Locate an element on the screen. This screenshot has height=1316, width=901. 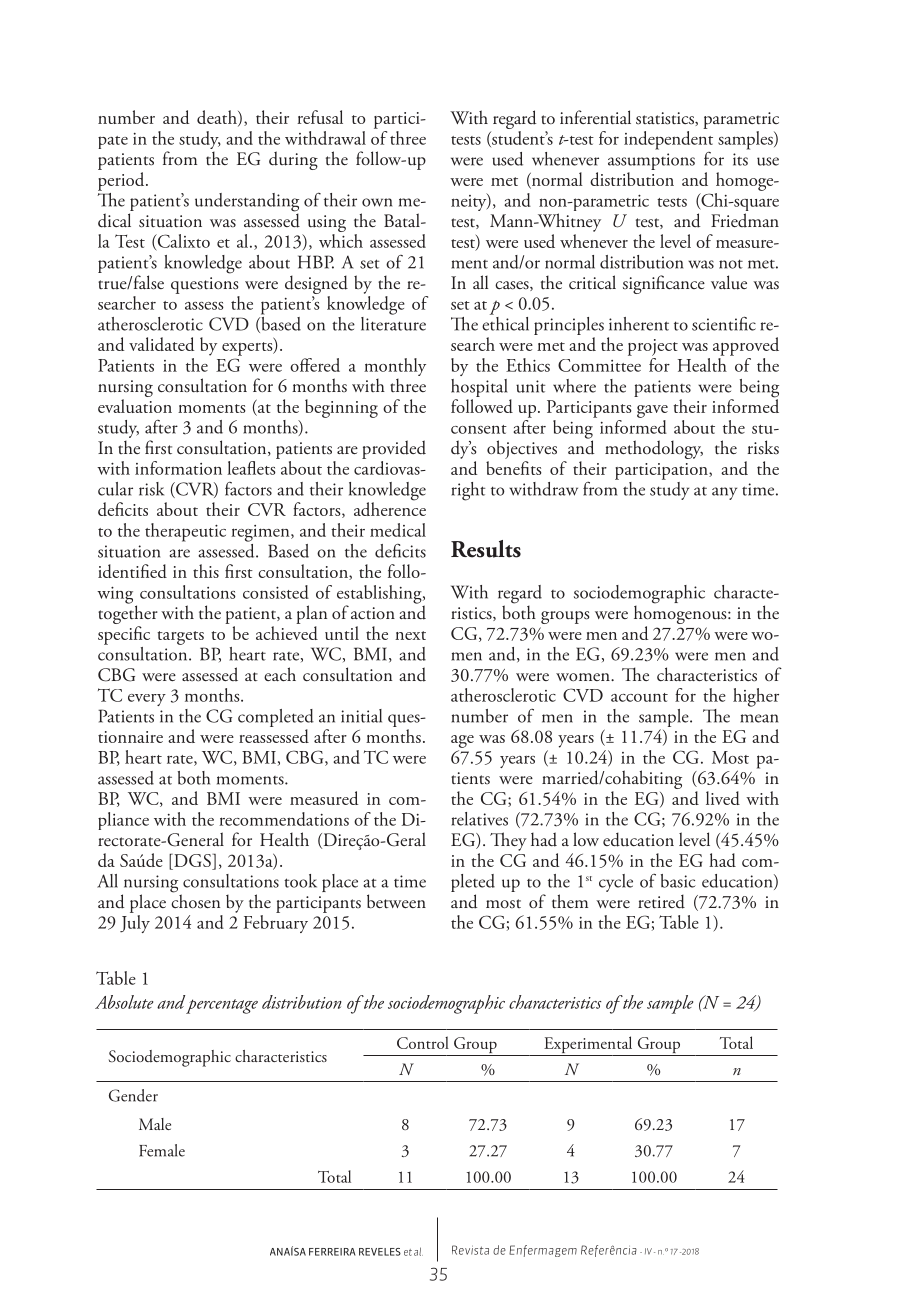
retired is located at coordinates (661, 901).
